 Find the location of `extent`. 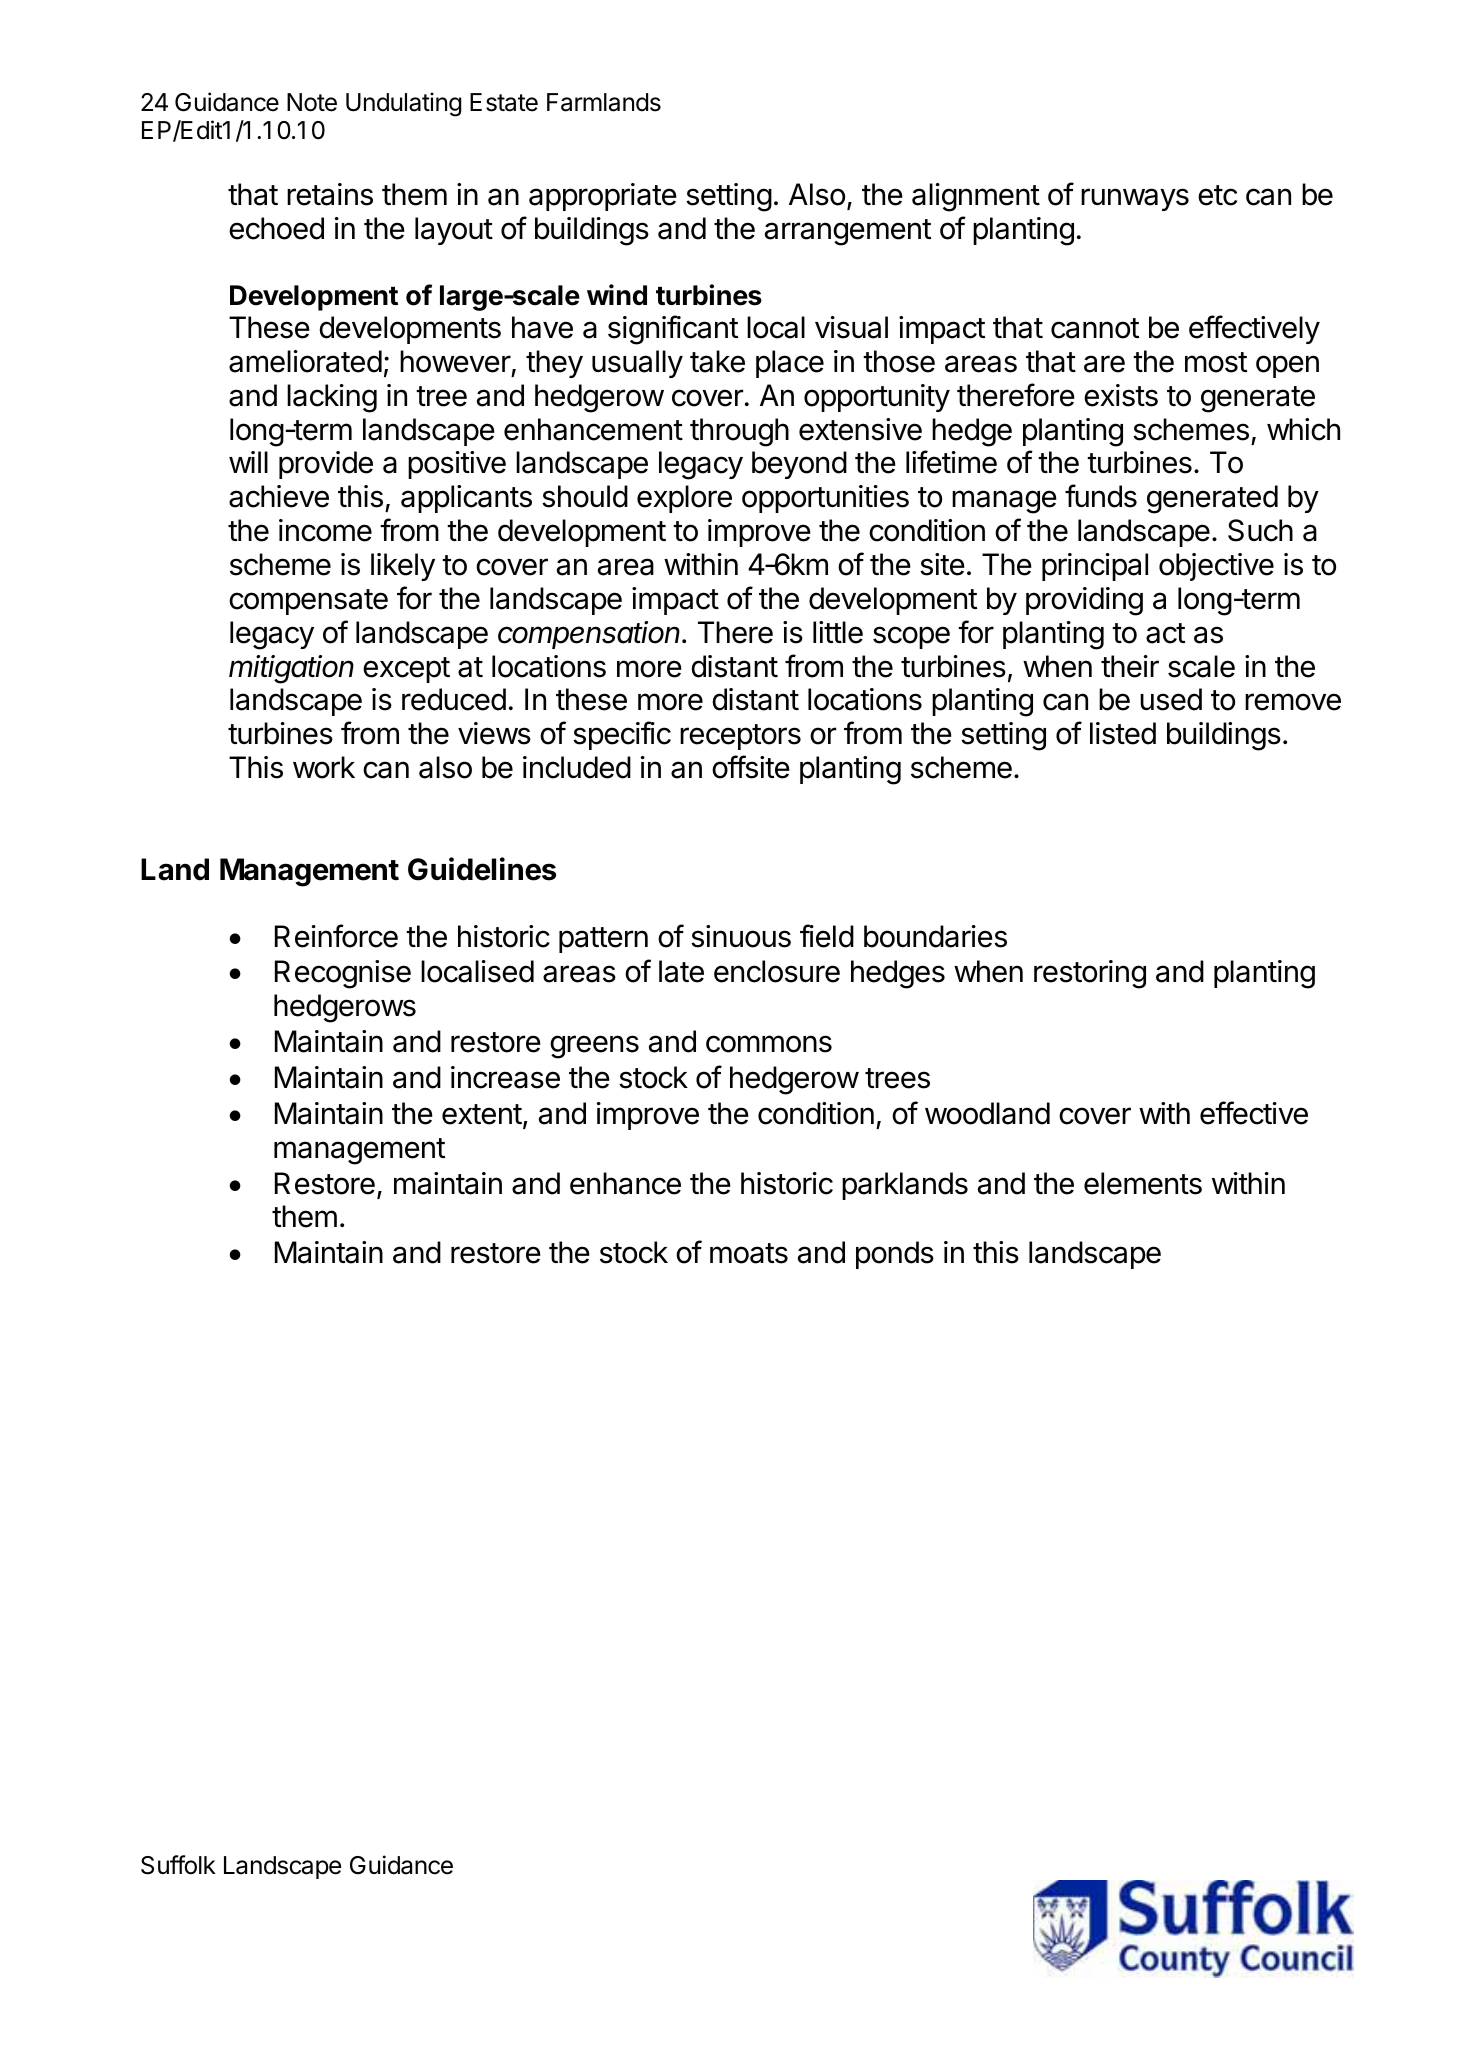

extent is located at coordinates (482, 1114).
